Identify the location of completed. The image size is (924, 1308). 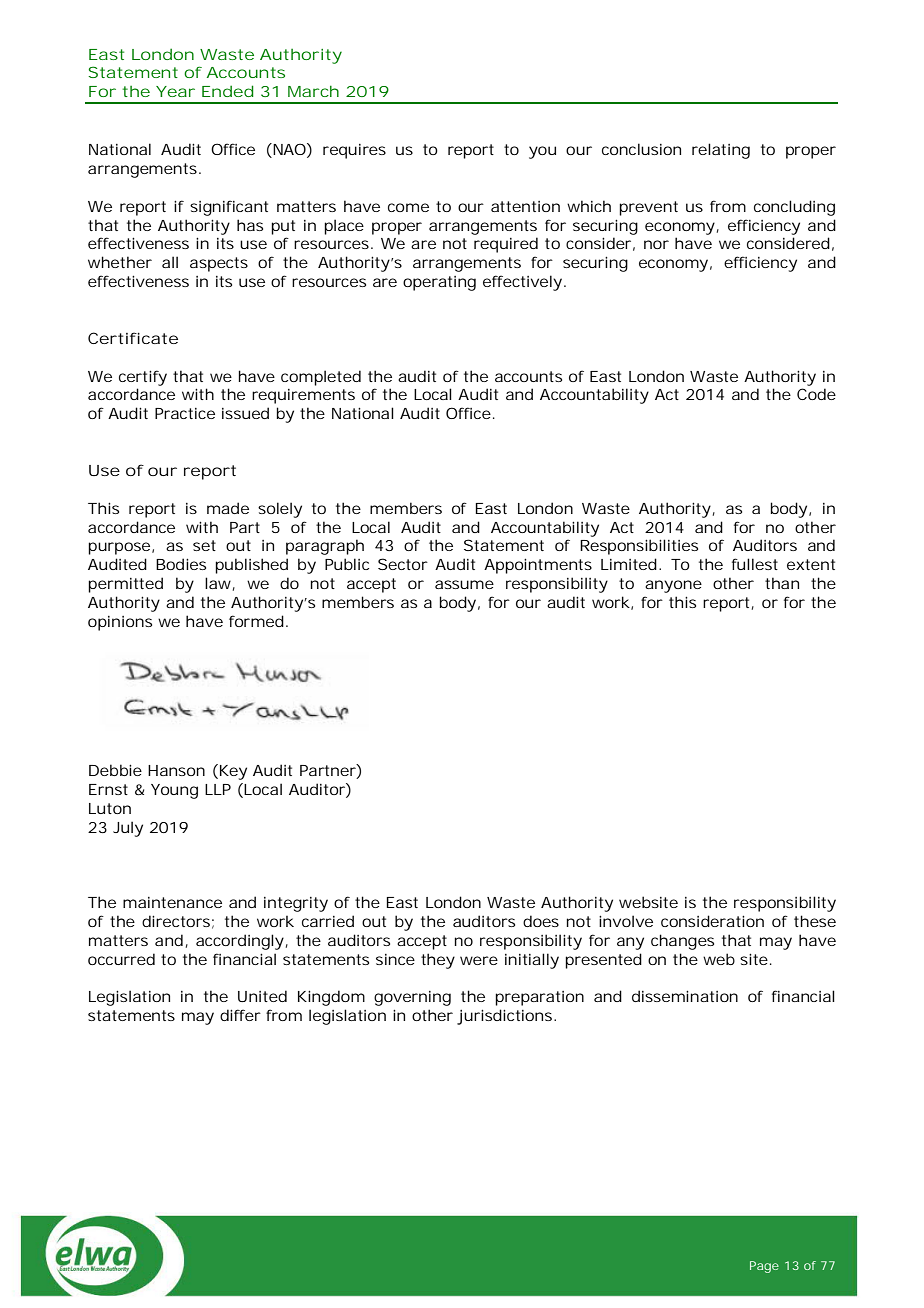
(321, 378).
